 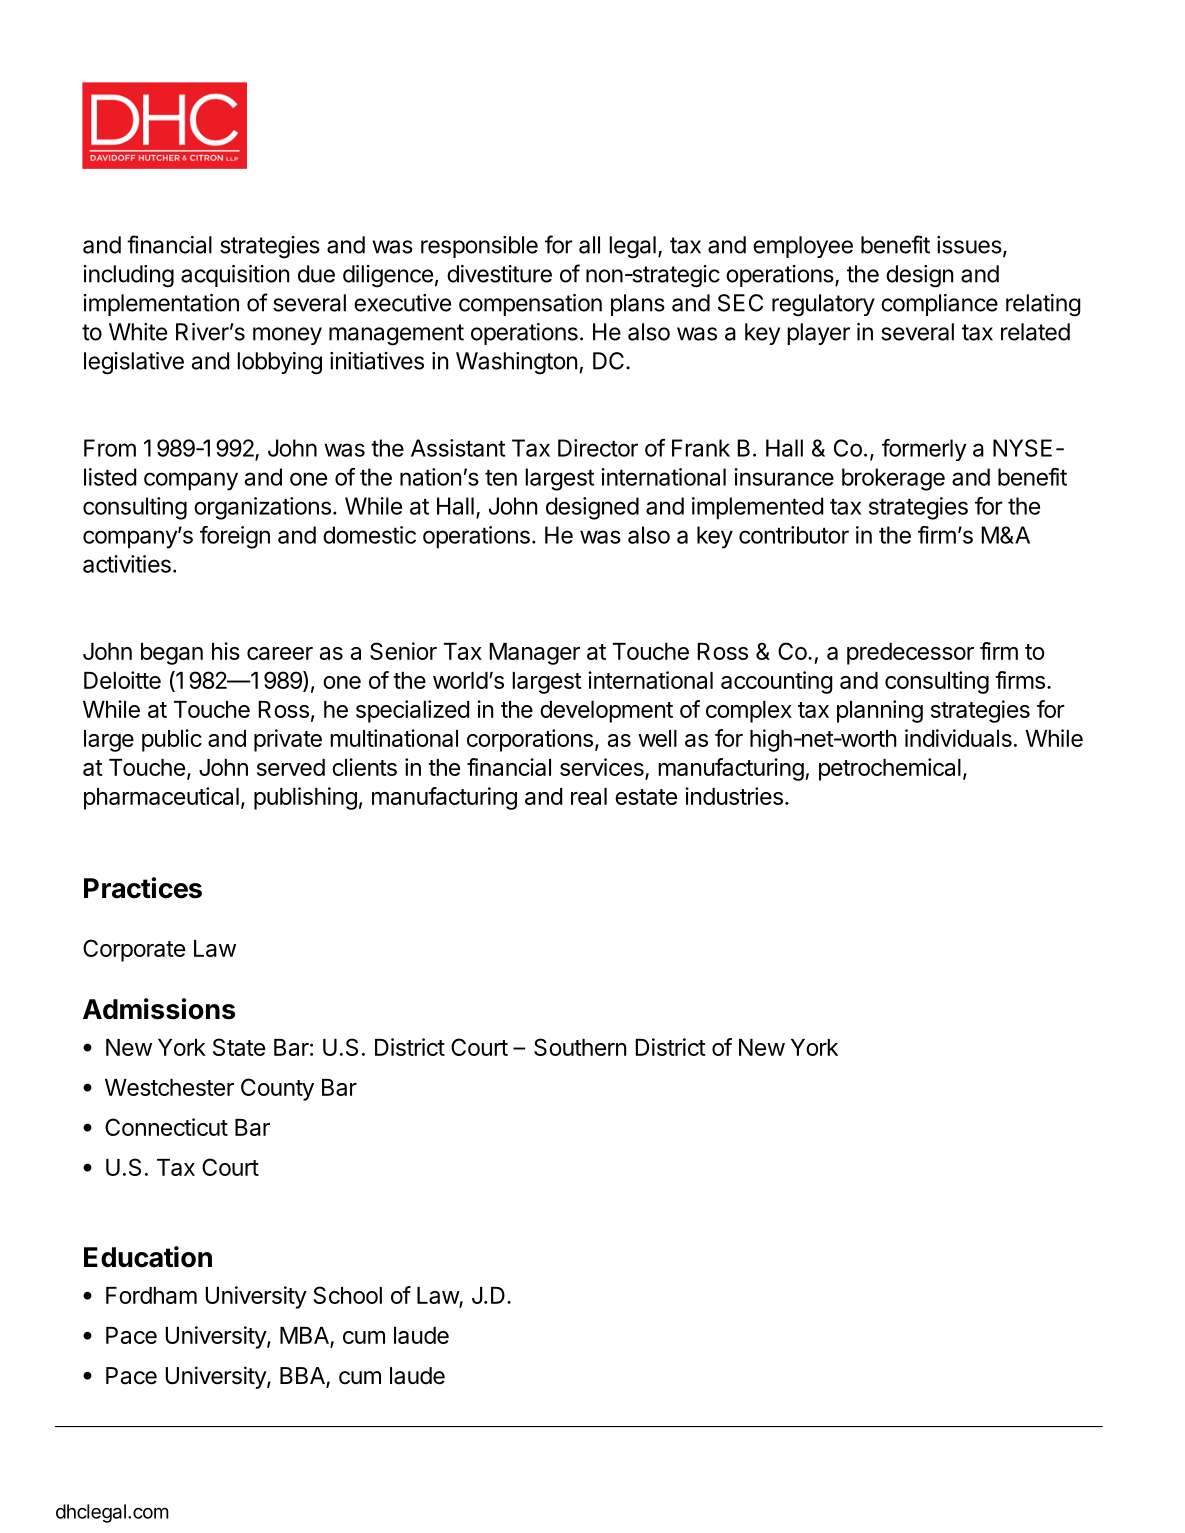 I want to click on compliance, so click(x=939, y=305).
